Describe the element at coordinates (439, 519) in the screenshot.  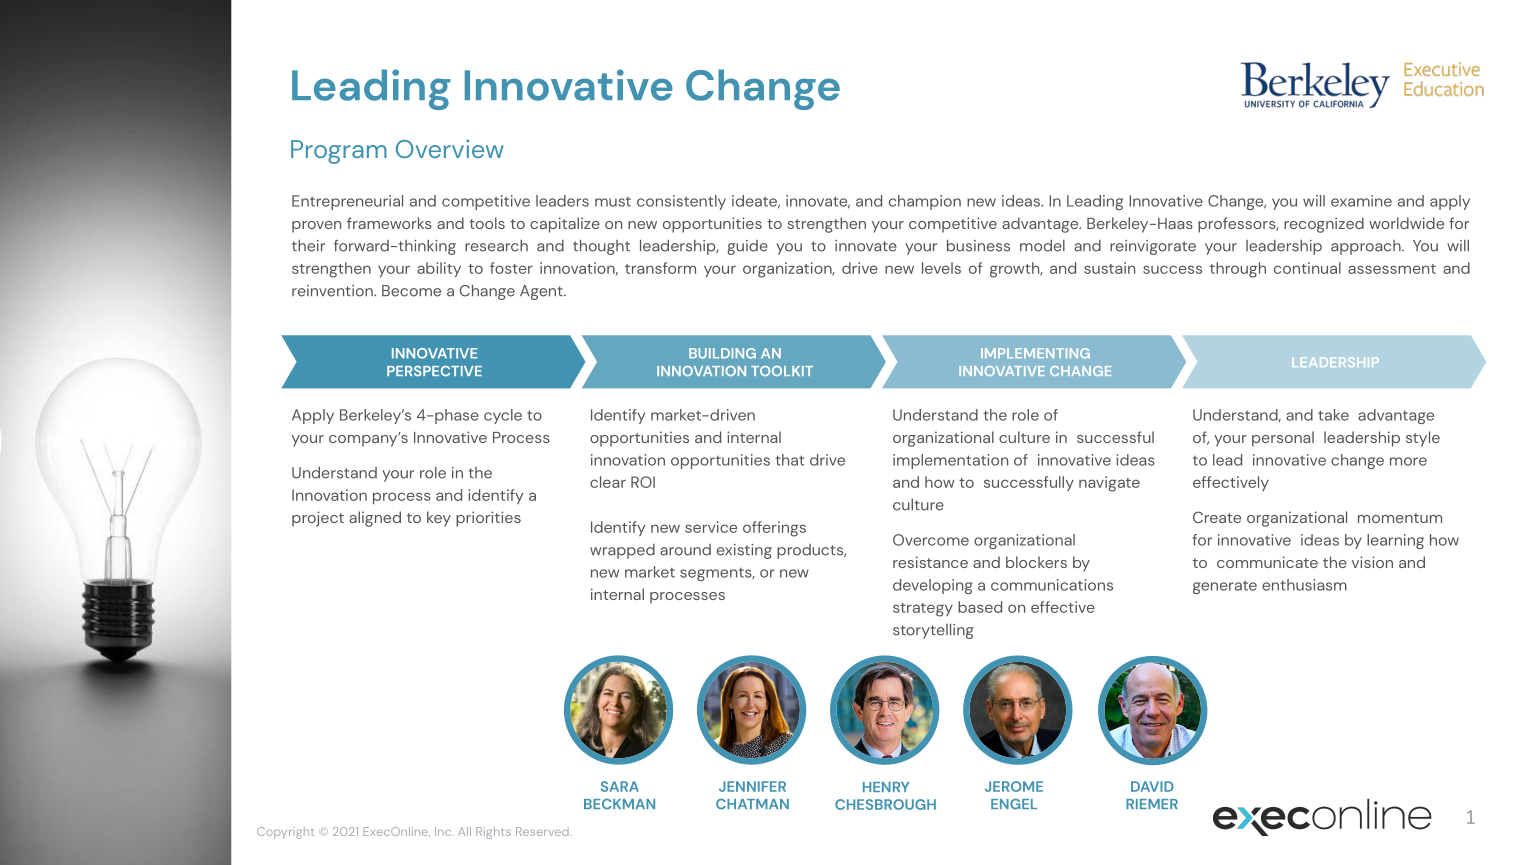
I see `key` at that location.
